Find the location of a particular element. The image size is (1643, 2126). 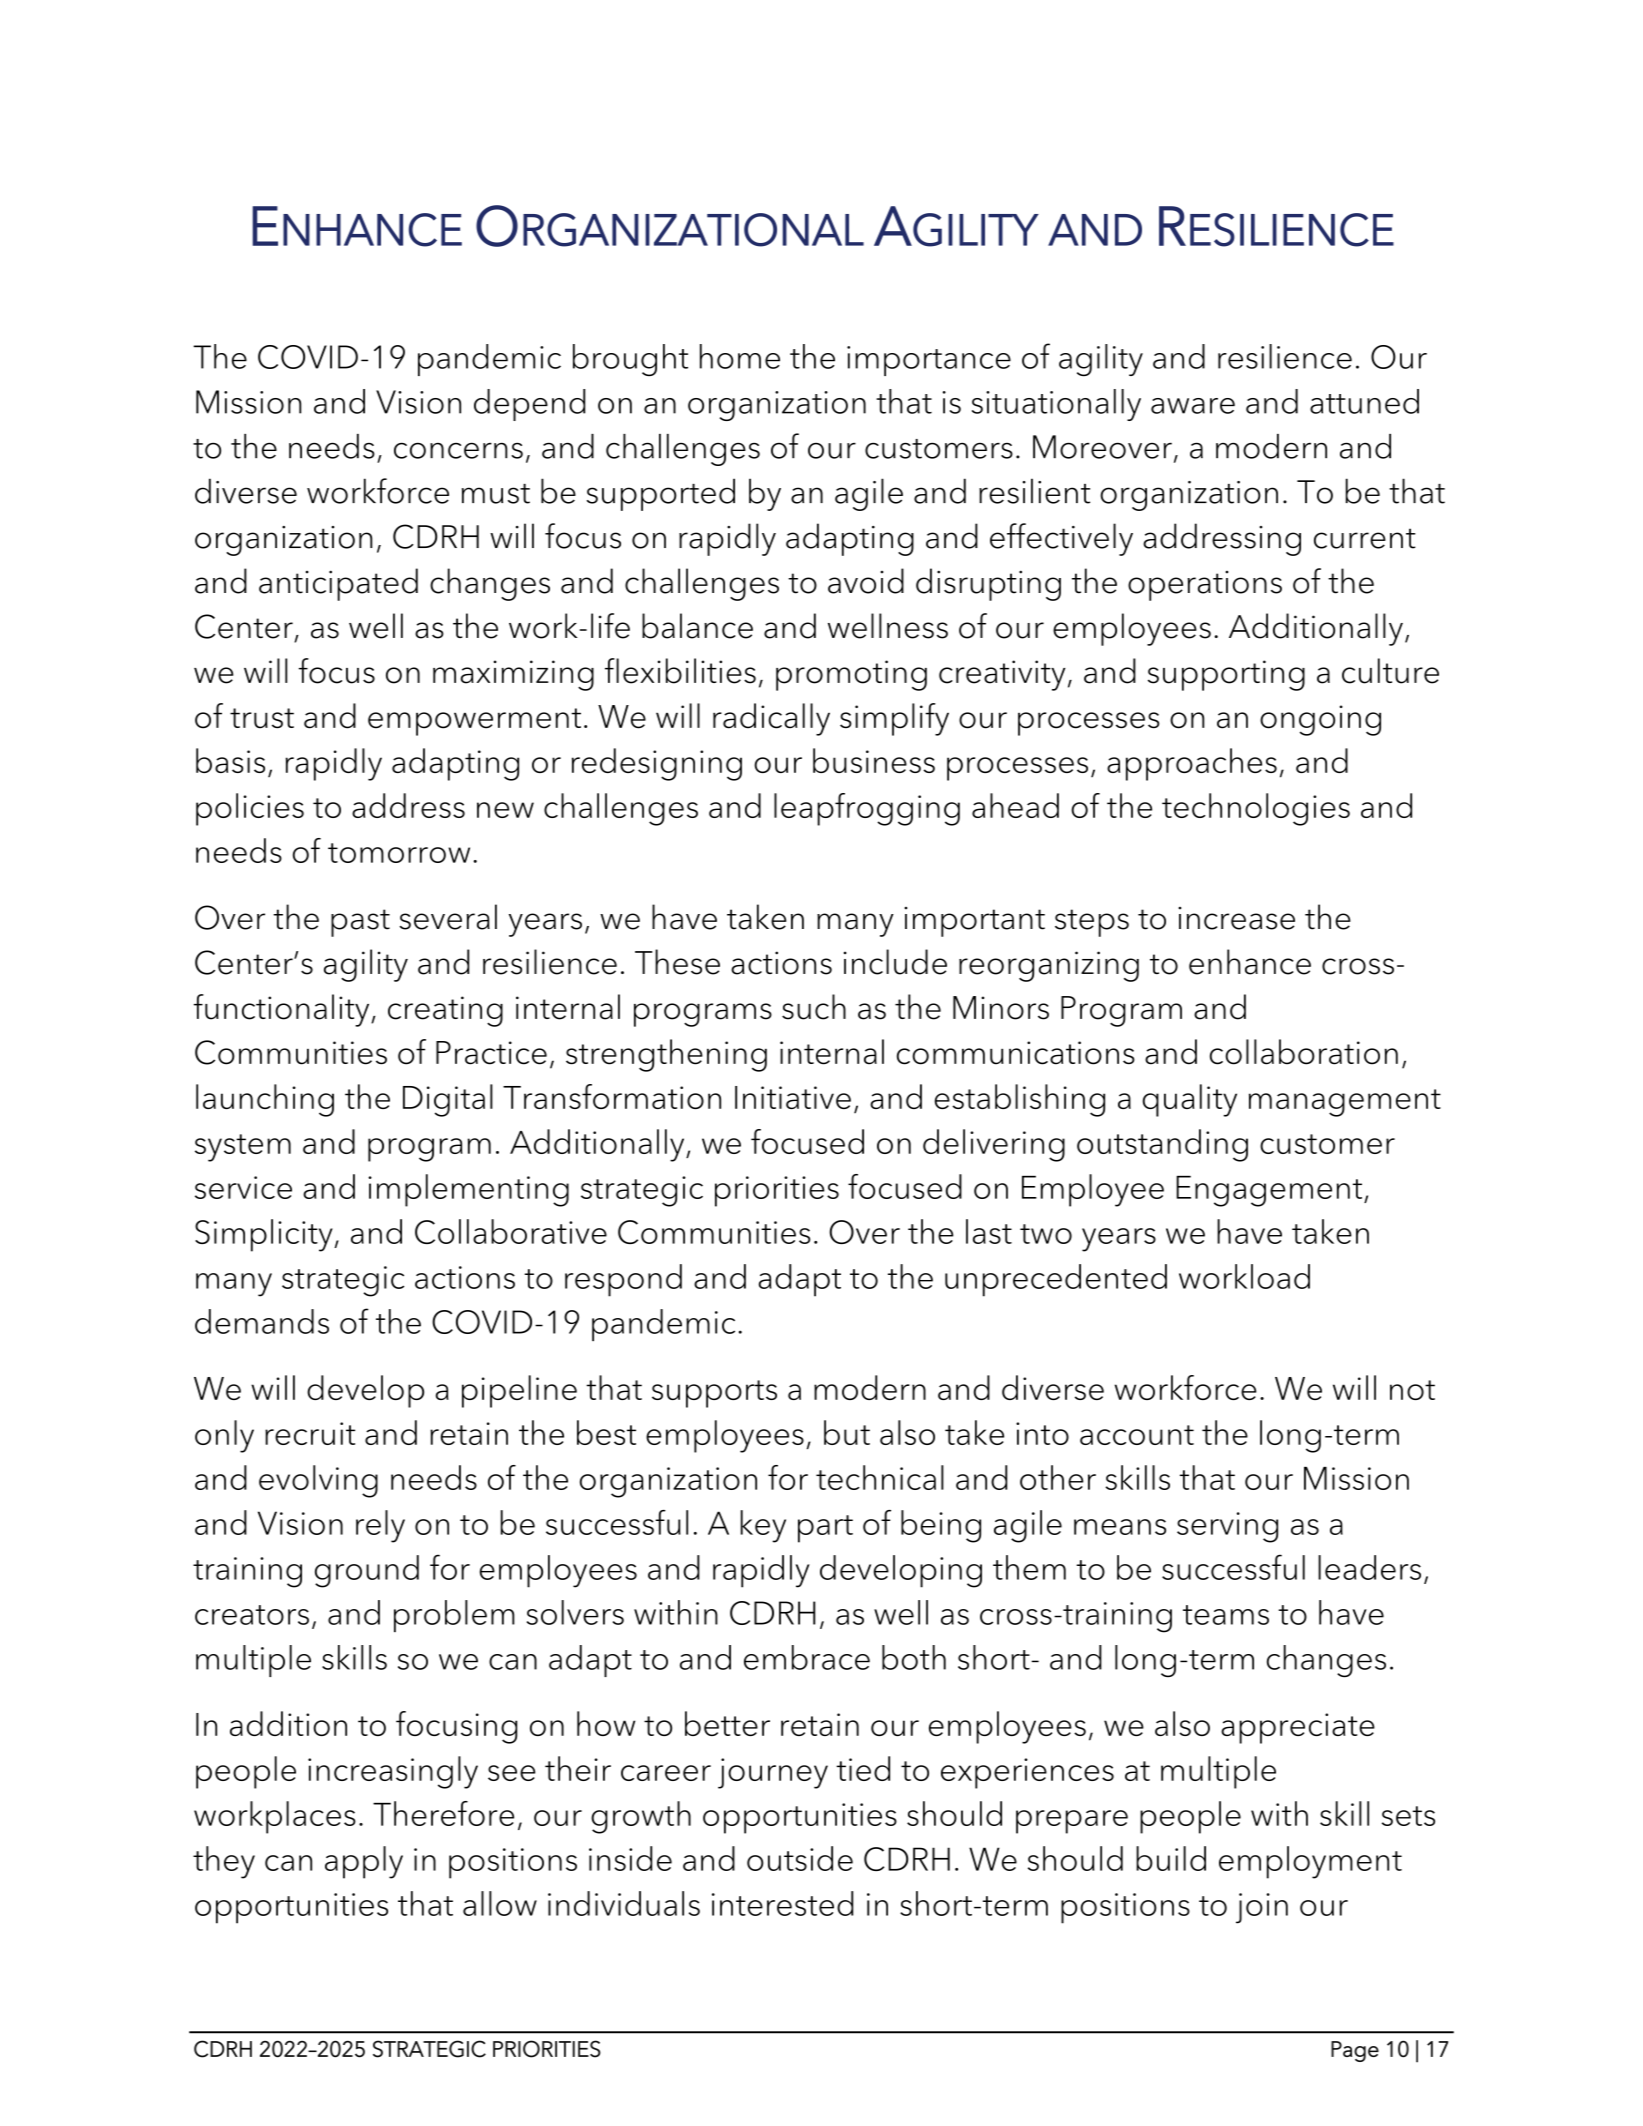

implementing is located at coordinates (468, 1190).
